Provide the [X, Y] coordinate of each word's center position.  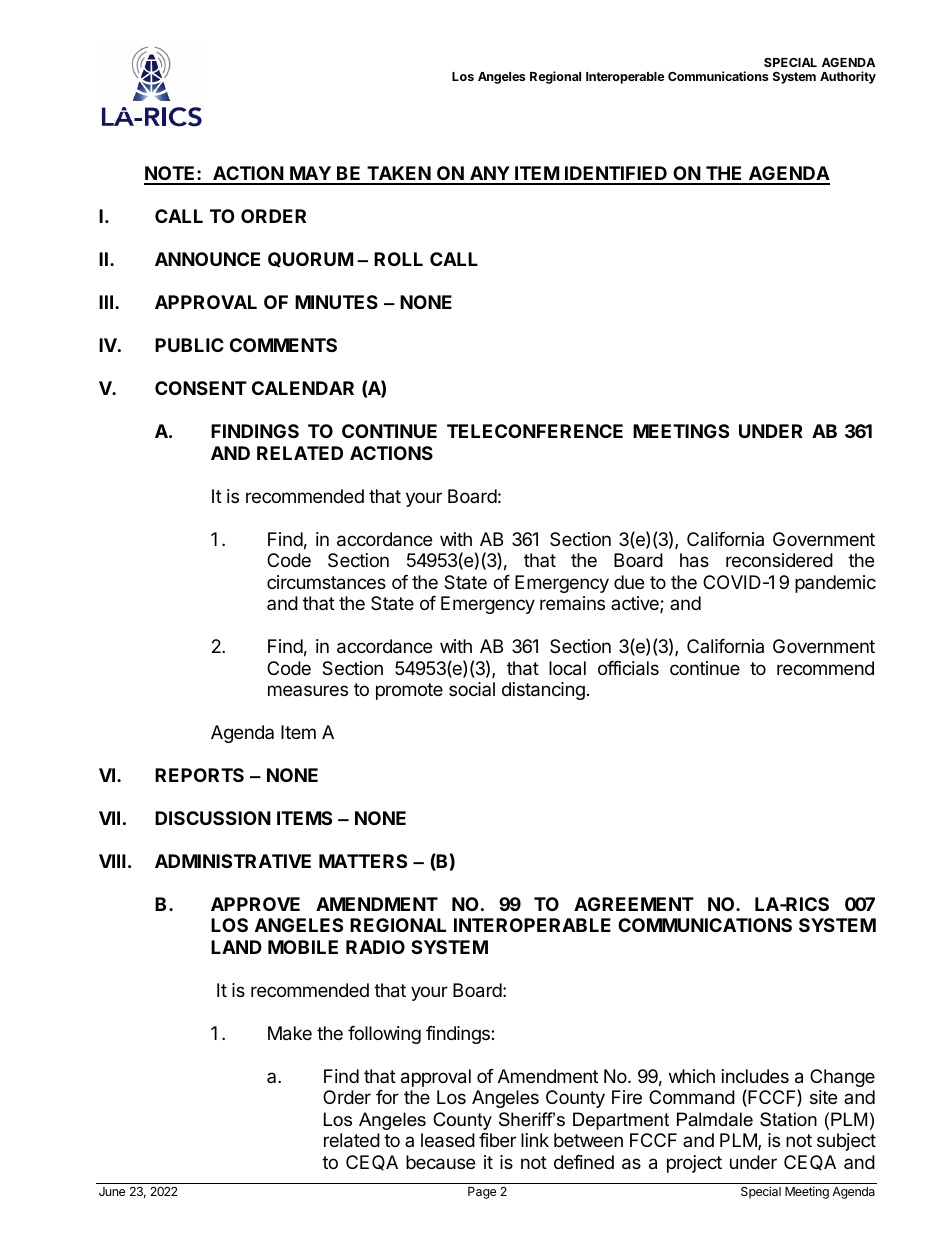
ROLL [398, 259]
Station [788, 1119]
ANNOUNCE [207, 259]
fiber [497, 1140]
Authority [848, 77]
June [112, 1191]
